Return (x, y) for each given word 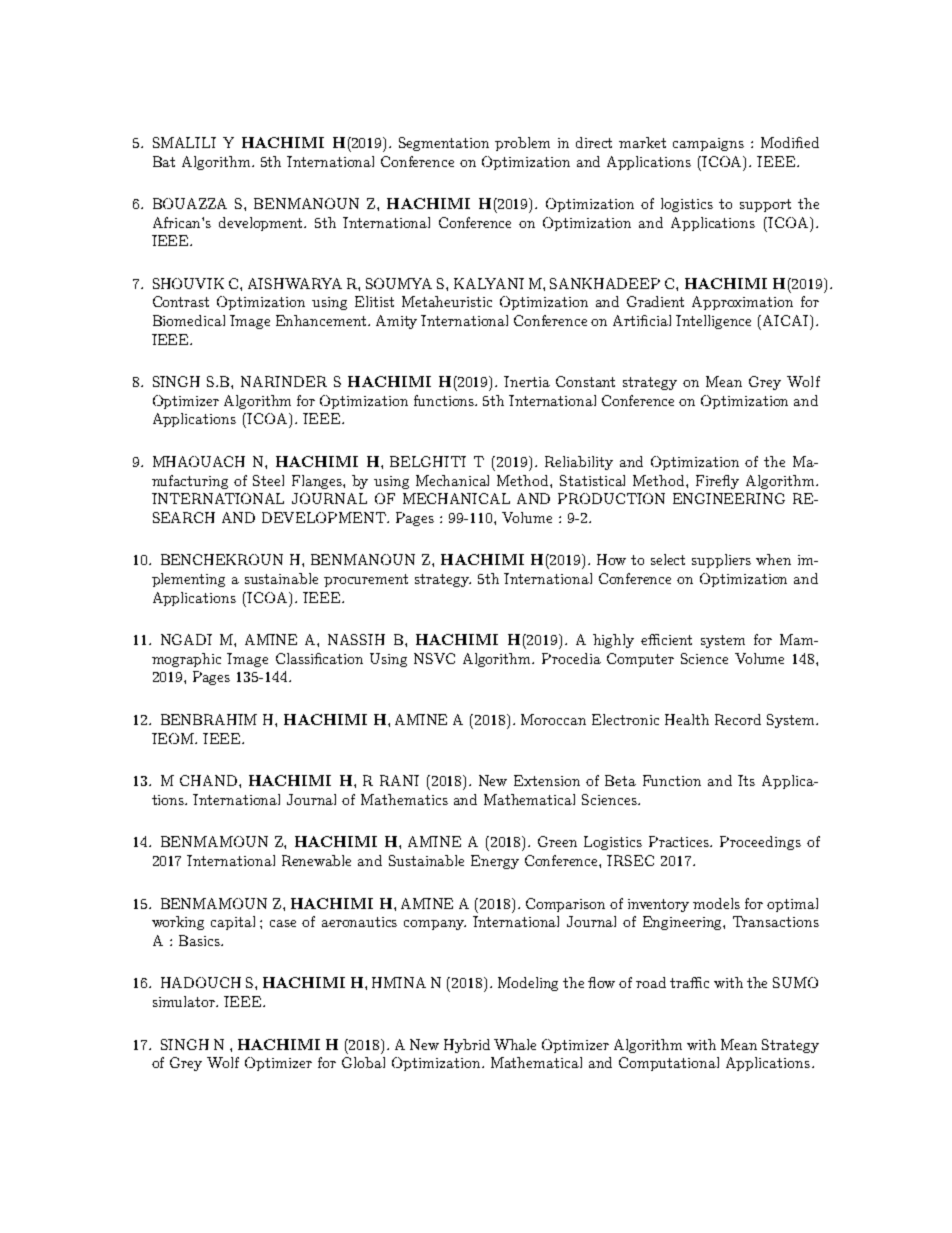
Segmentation (444, 144)
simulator (185, 1001)
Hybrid (467, 1046)
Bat (164, 161)
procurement (366, 580)
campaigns (708, 144)
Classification (319, 658)
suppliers (721, 561)
